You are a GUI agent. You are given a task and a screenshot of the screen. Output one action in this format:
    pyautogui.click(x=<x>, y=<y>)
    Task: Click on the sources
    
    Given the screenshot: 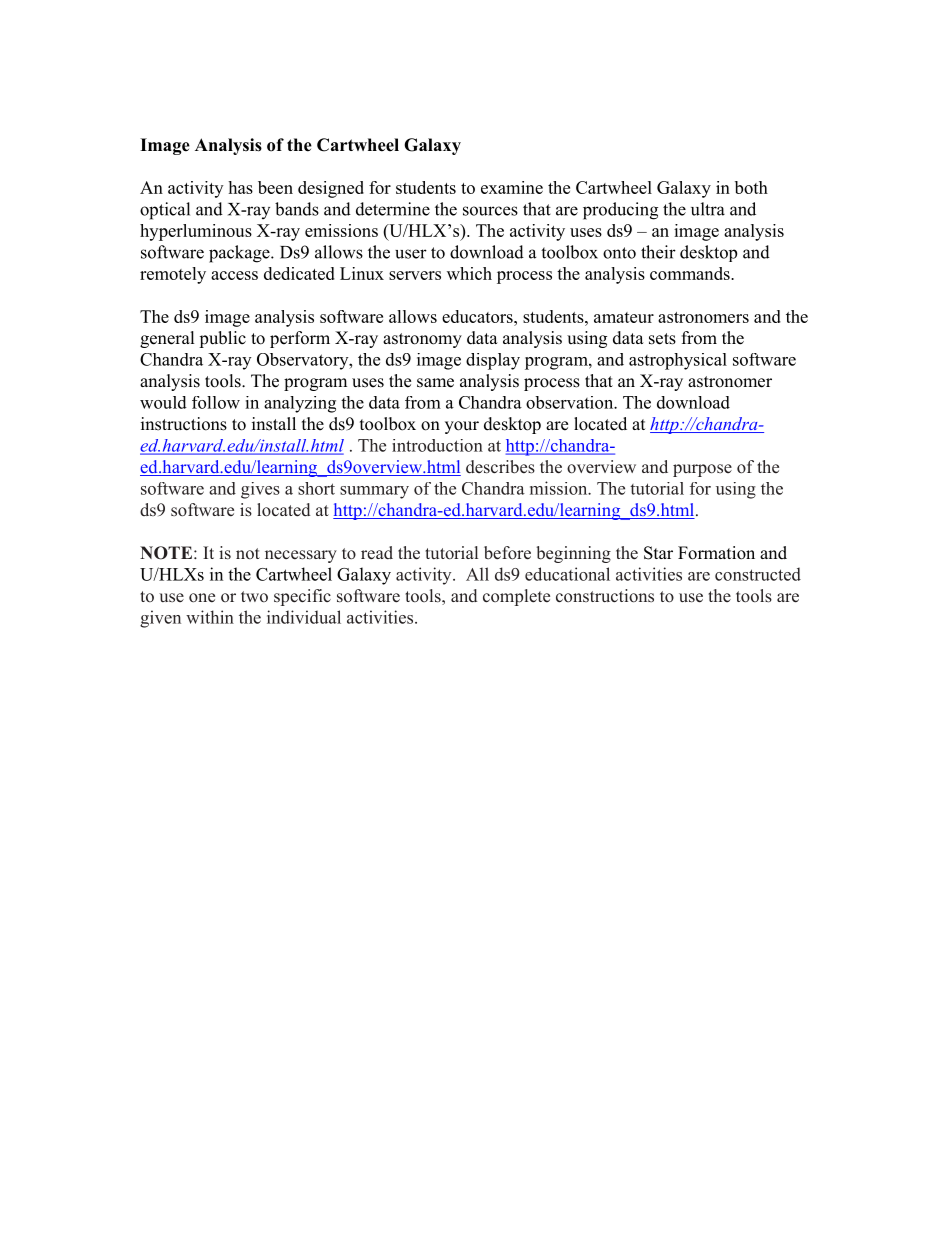 What is the action you would take?
    pyautogui.click(x=490, y=211)
